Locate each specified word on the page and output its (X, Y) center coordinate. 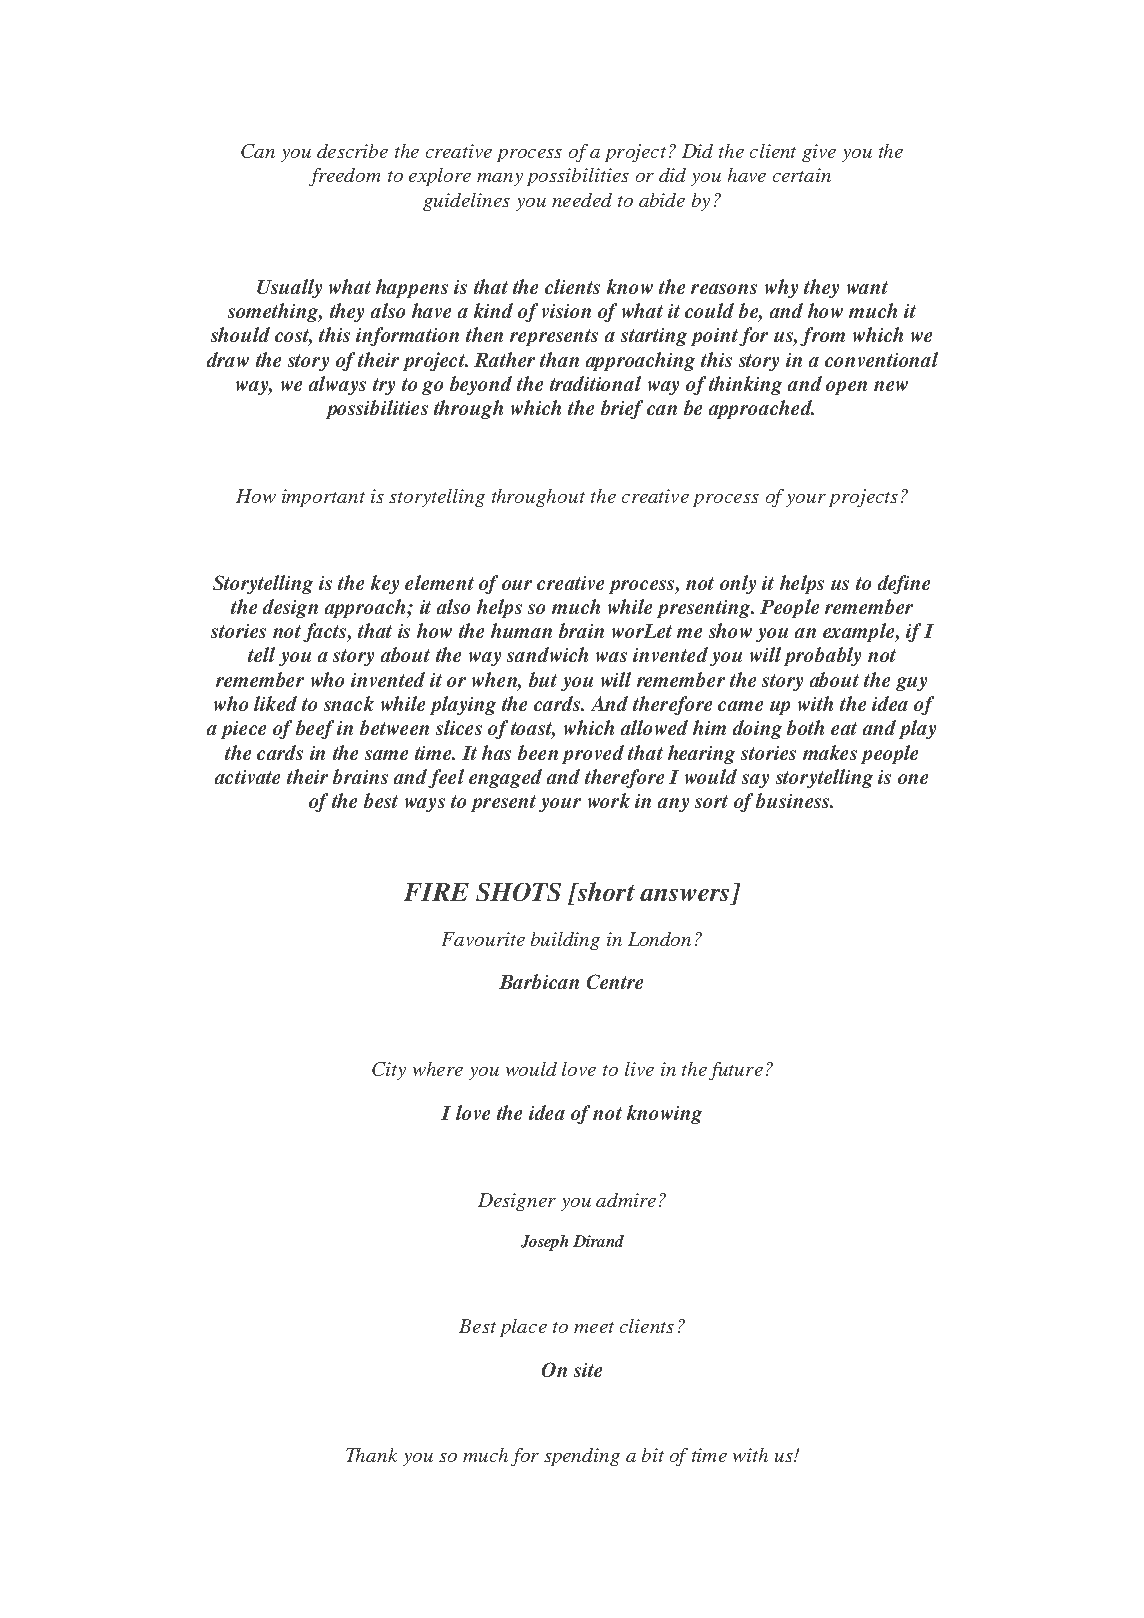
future (736, 1071)
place (523, 1328)
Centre (615, 981)
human (521, 630)
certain (802, 175)
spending (582, 1457)
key (385, 584)
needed (582, 200)
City (389, 1071)
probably (822, 656)
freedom (344, 177)
